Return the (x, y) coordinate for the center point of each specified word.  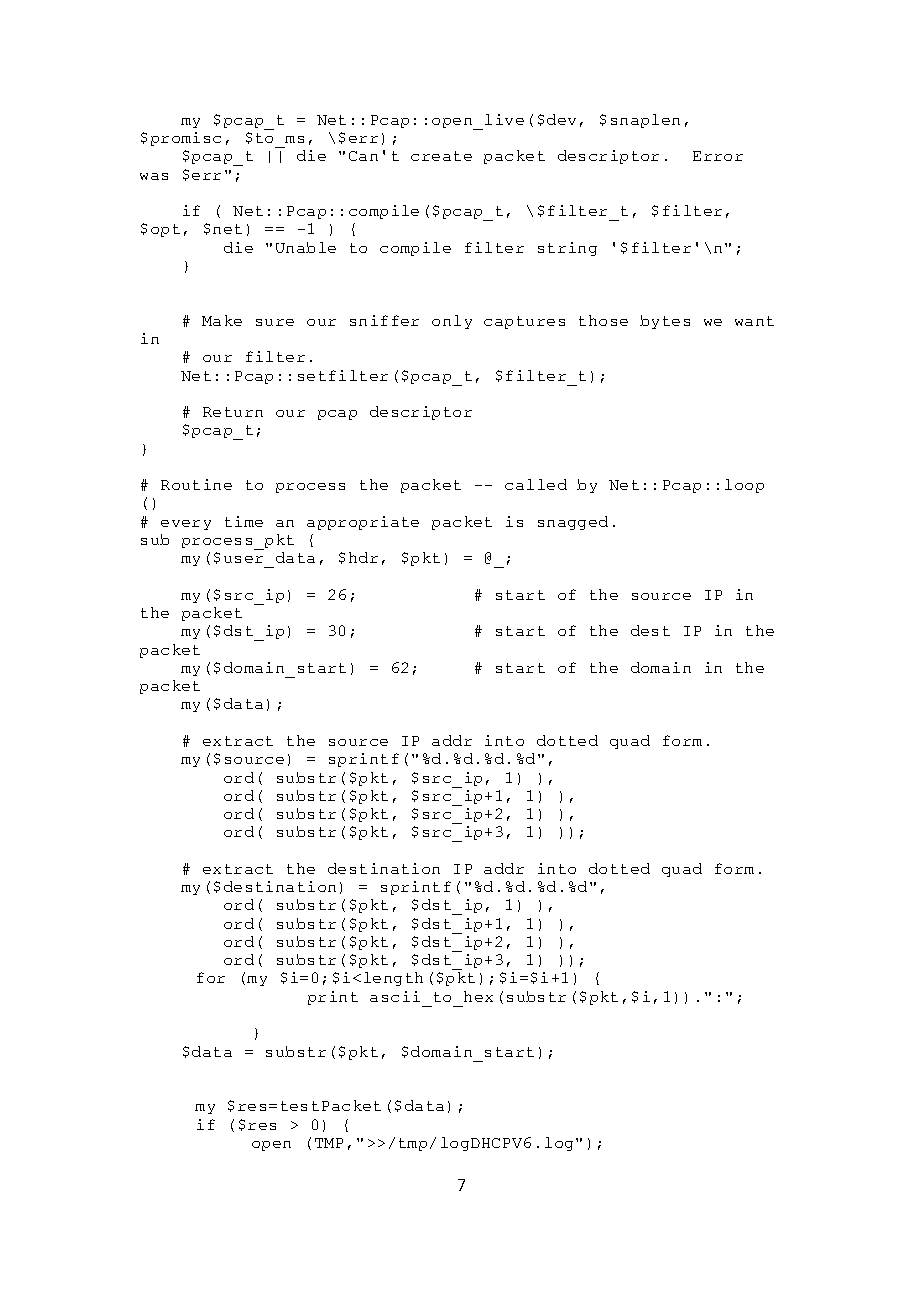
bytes (665, 322)
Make (222, 320)
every (186, 525)
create (441, 156)
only (452, 322)
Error (718, 156)
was (154, 176)
